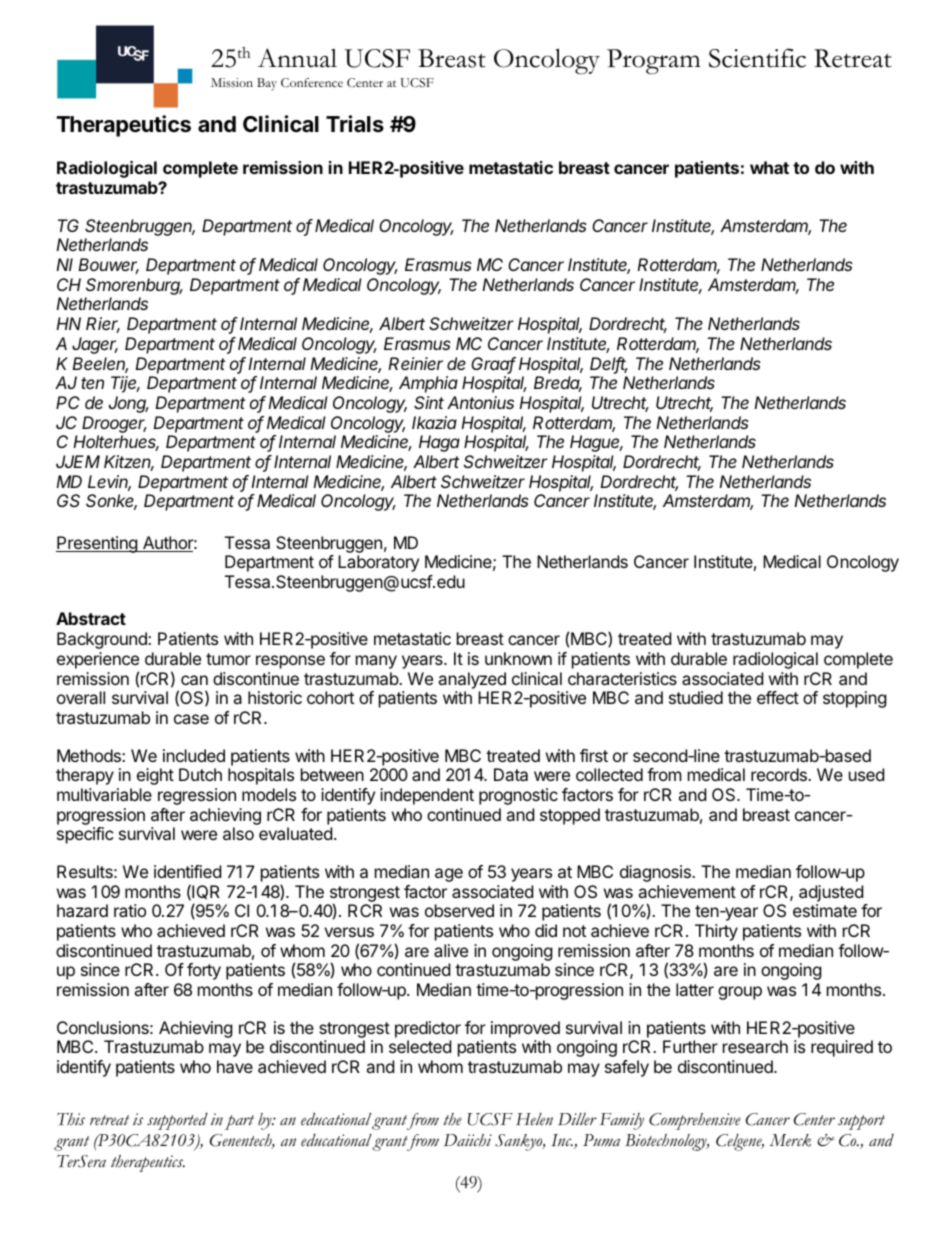  I want to click on Trials, so click(355, 124).
